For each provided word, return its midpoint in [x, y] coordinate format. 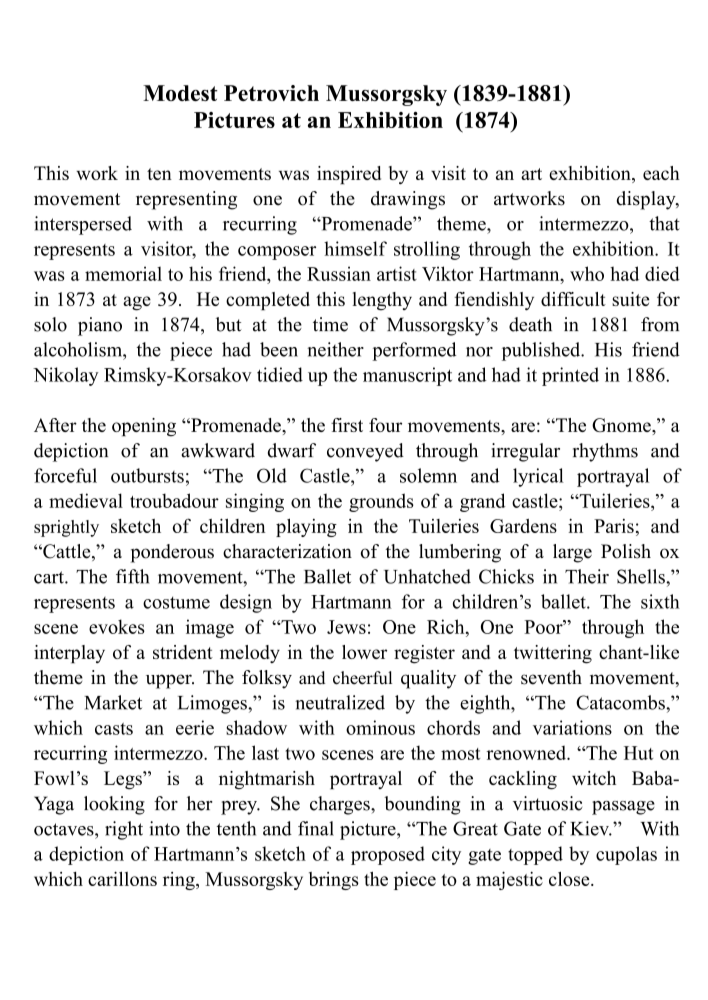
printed [570, 376]
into [164, 828]
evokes [117, 626]
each [661, 173]
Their [587, 576]
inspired [349, 175]
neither [335, 349]
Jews [346, 627]
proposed [388, 855]
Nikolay [66, 376]
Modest [180, 93]
